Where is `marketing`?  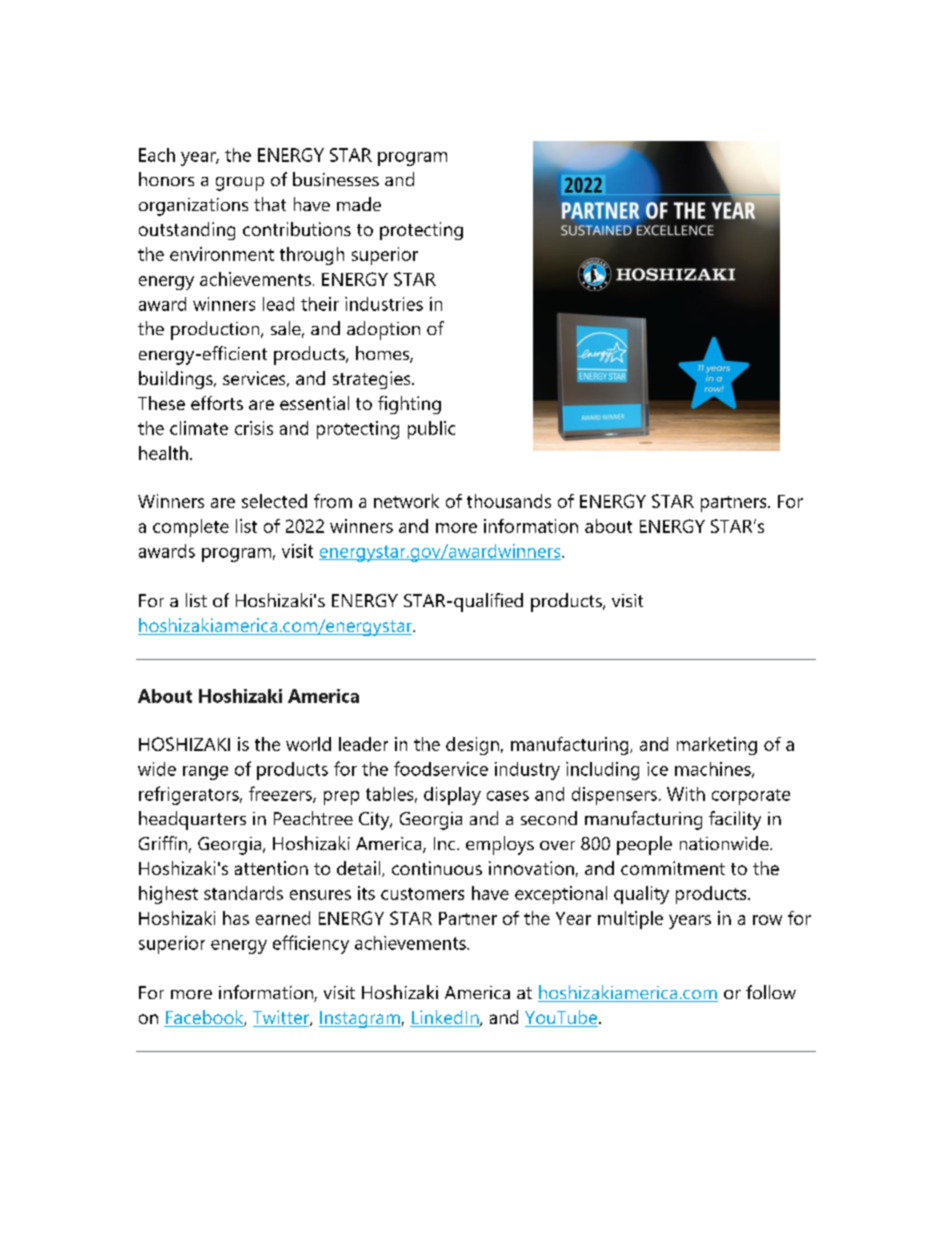
marketing is located at coordinates (717, 746).
